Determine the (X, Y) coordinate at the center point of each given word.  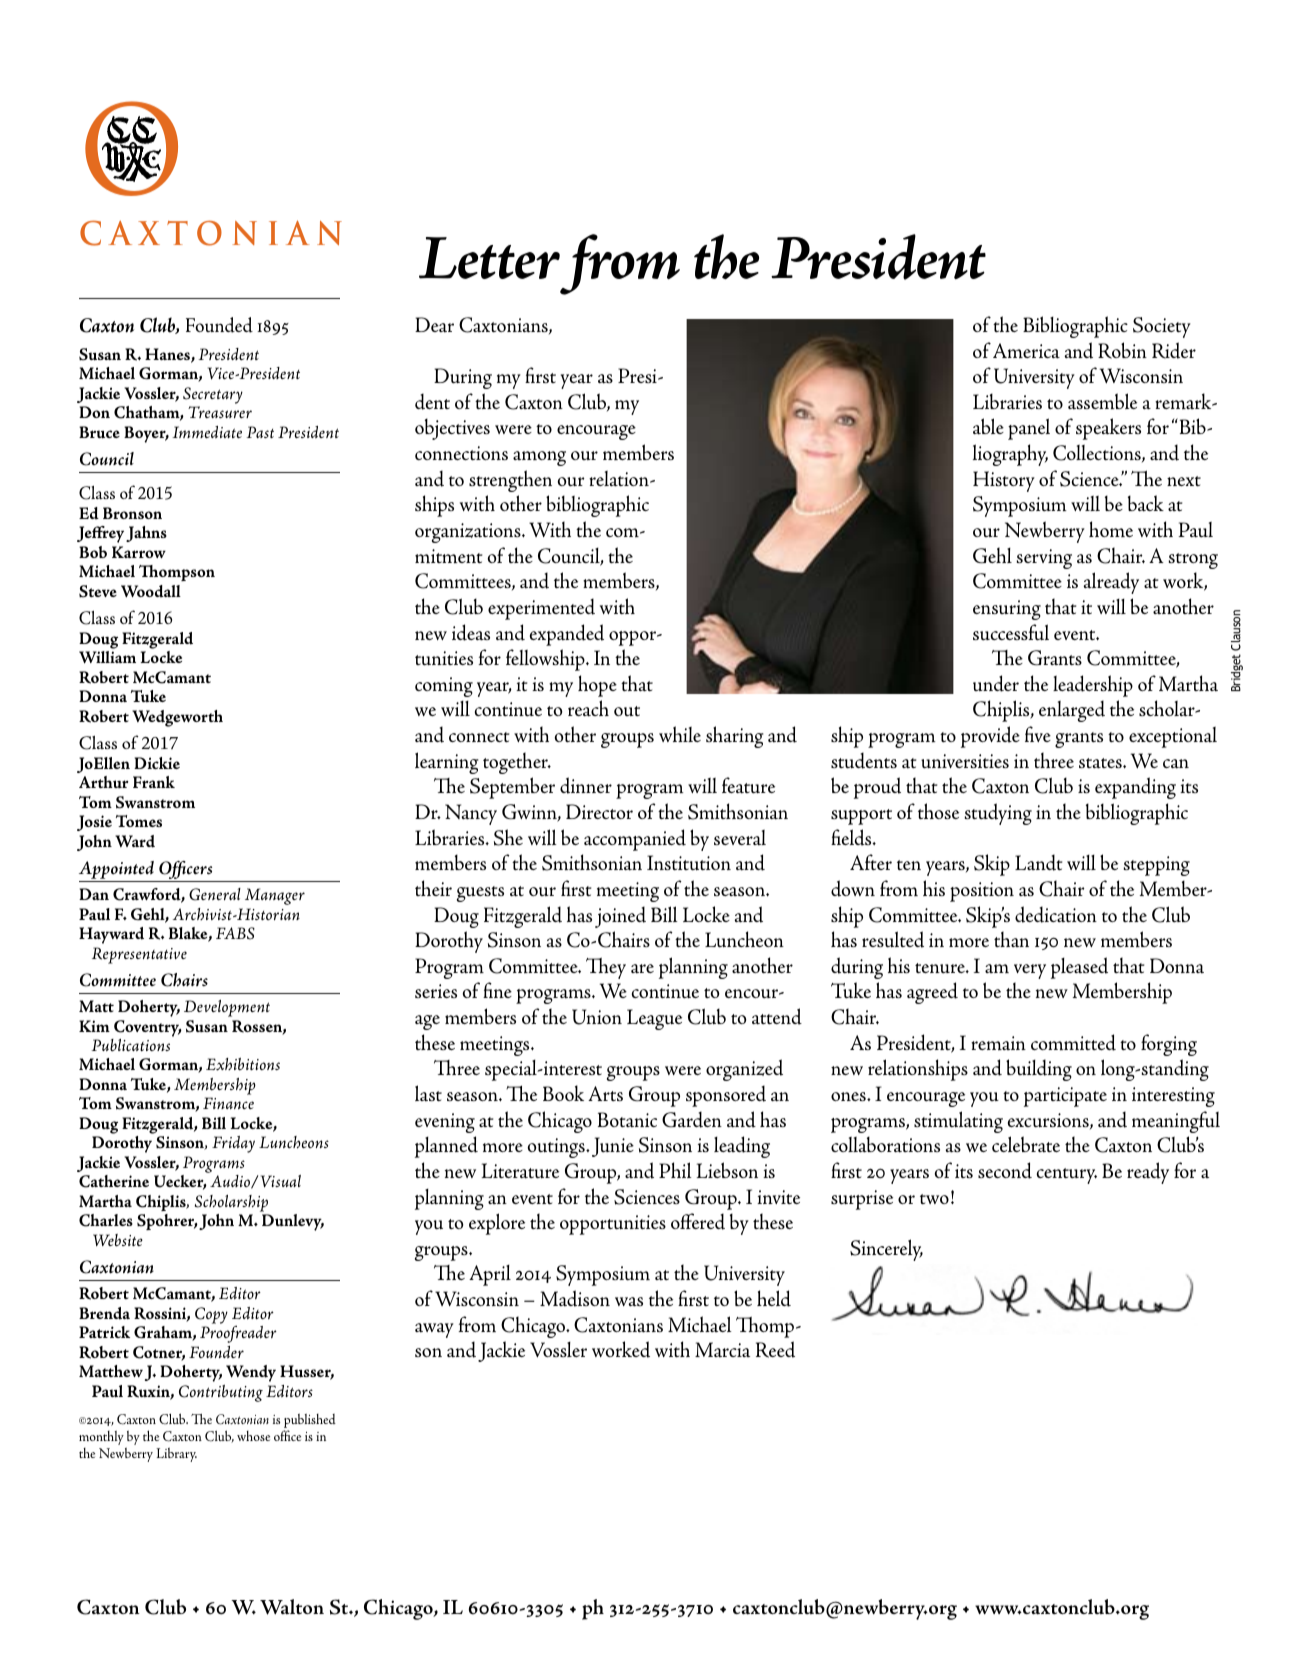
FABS (235, 933)
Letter (489, 258)
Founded (219, 325)
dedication (1056, 914)
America (1026, 351)
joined (620, 917)
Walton (292, 1607)
